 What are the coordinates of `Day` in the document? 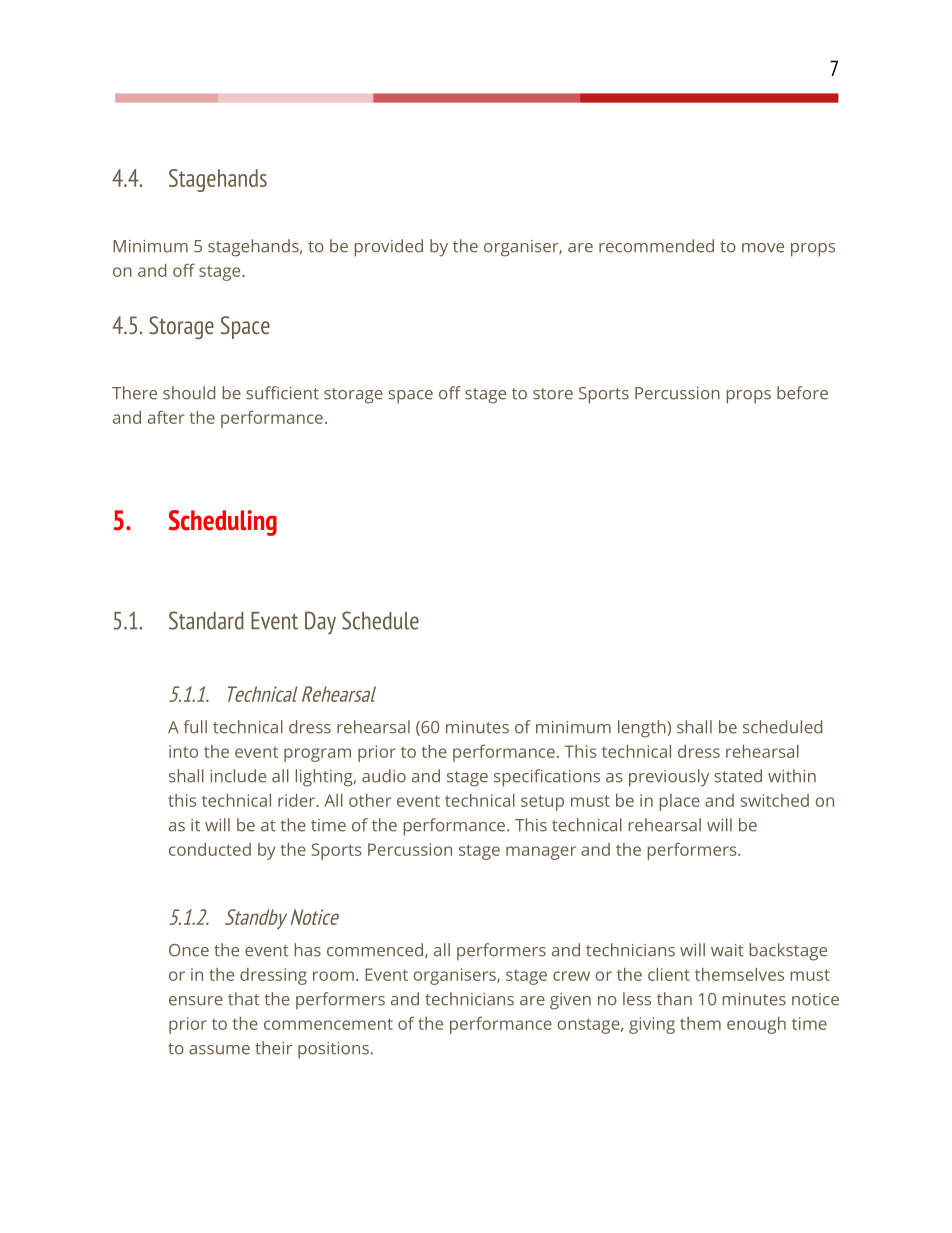 It's located at (320, 623).
